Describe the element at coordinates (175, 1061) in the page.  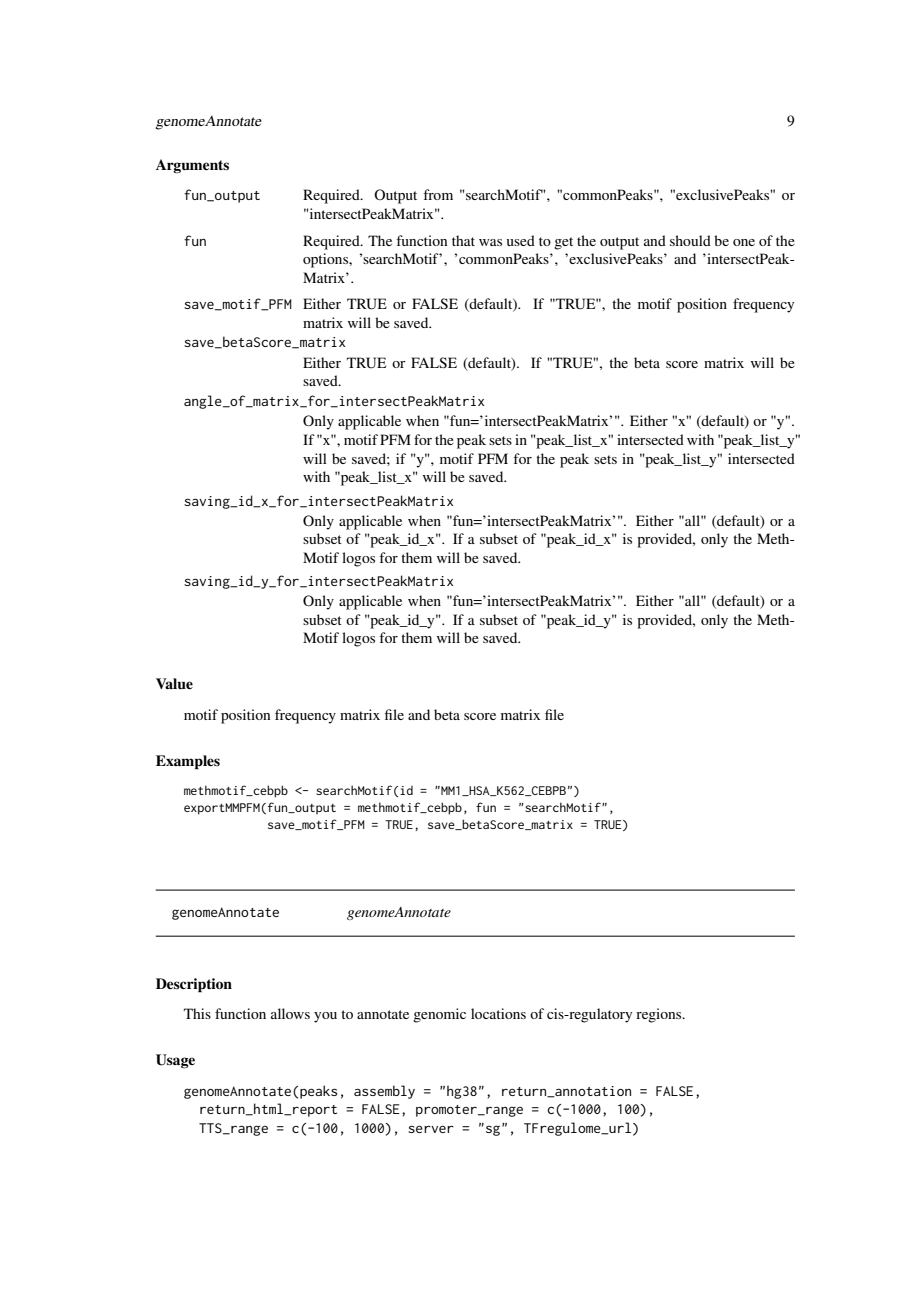
I see `Usage` at that location.
